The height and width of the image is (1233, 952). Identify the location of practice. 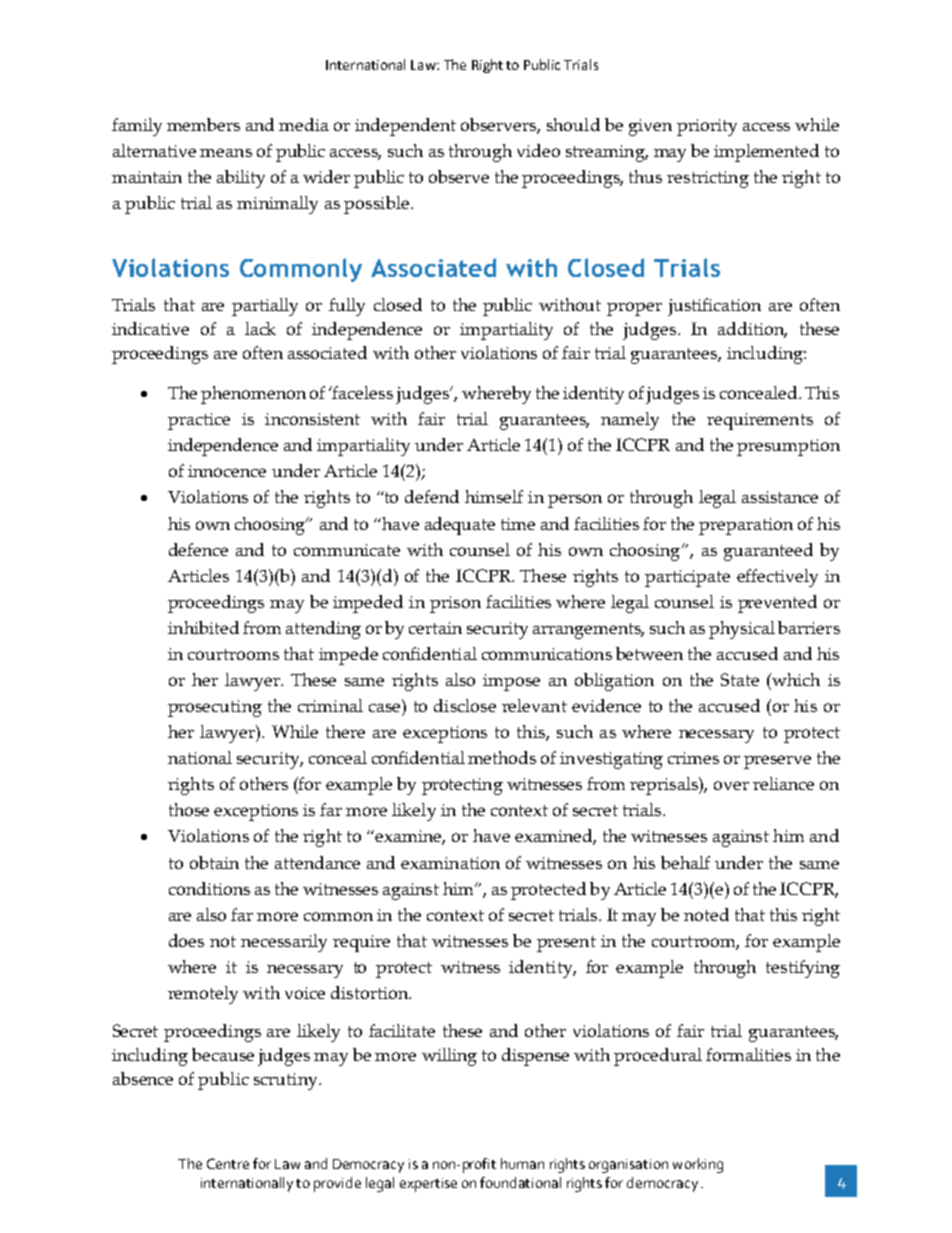
(199, 421).
